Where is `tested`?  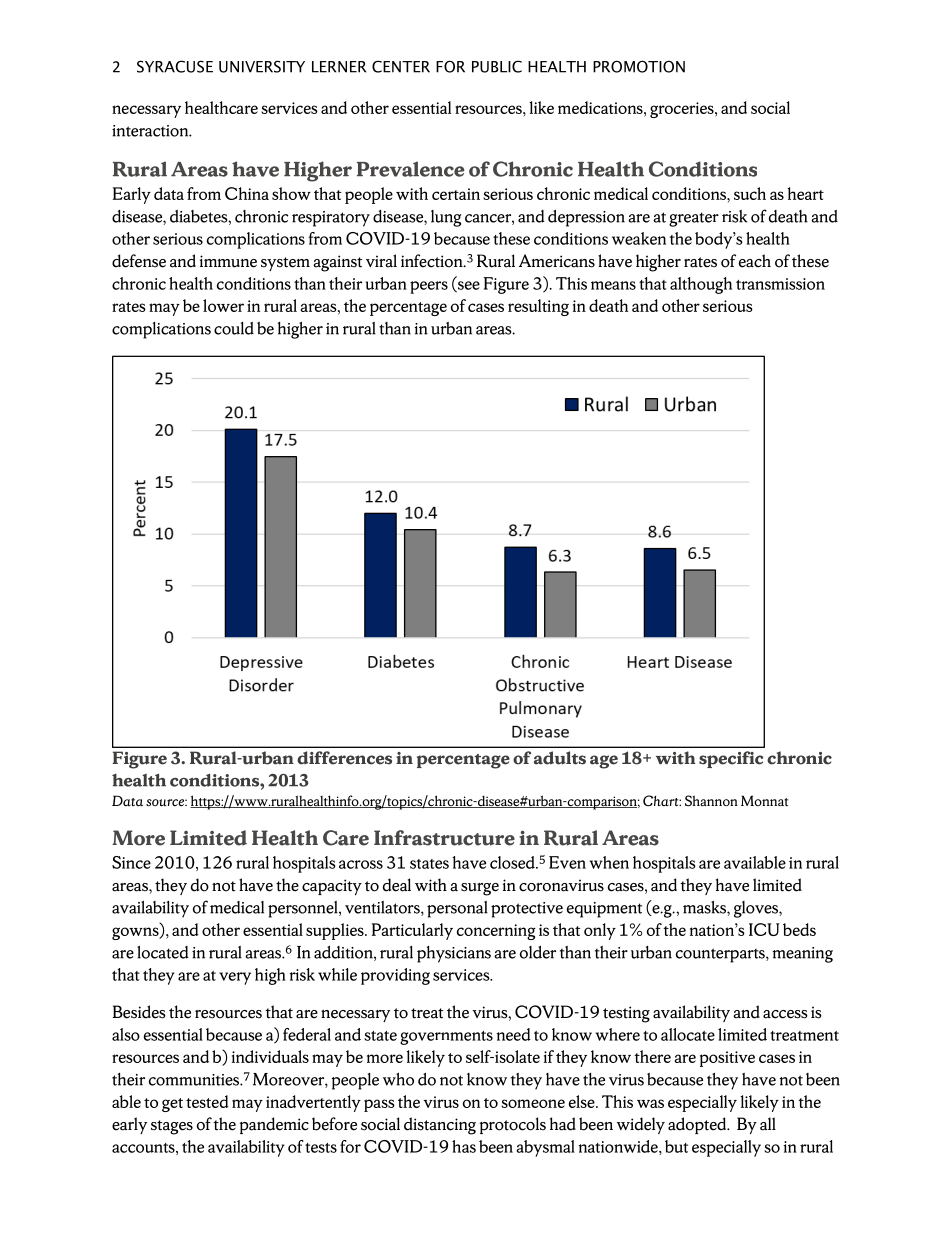 tested is located at coordinates (207, 1101).
